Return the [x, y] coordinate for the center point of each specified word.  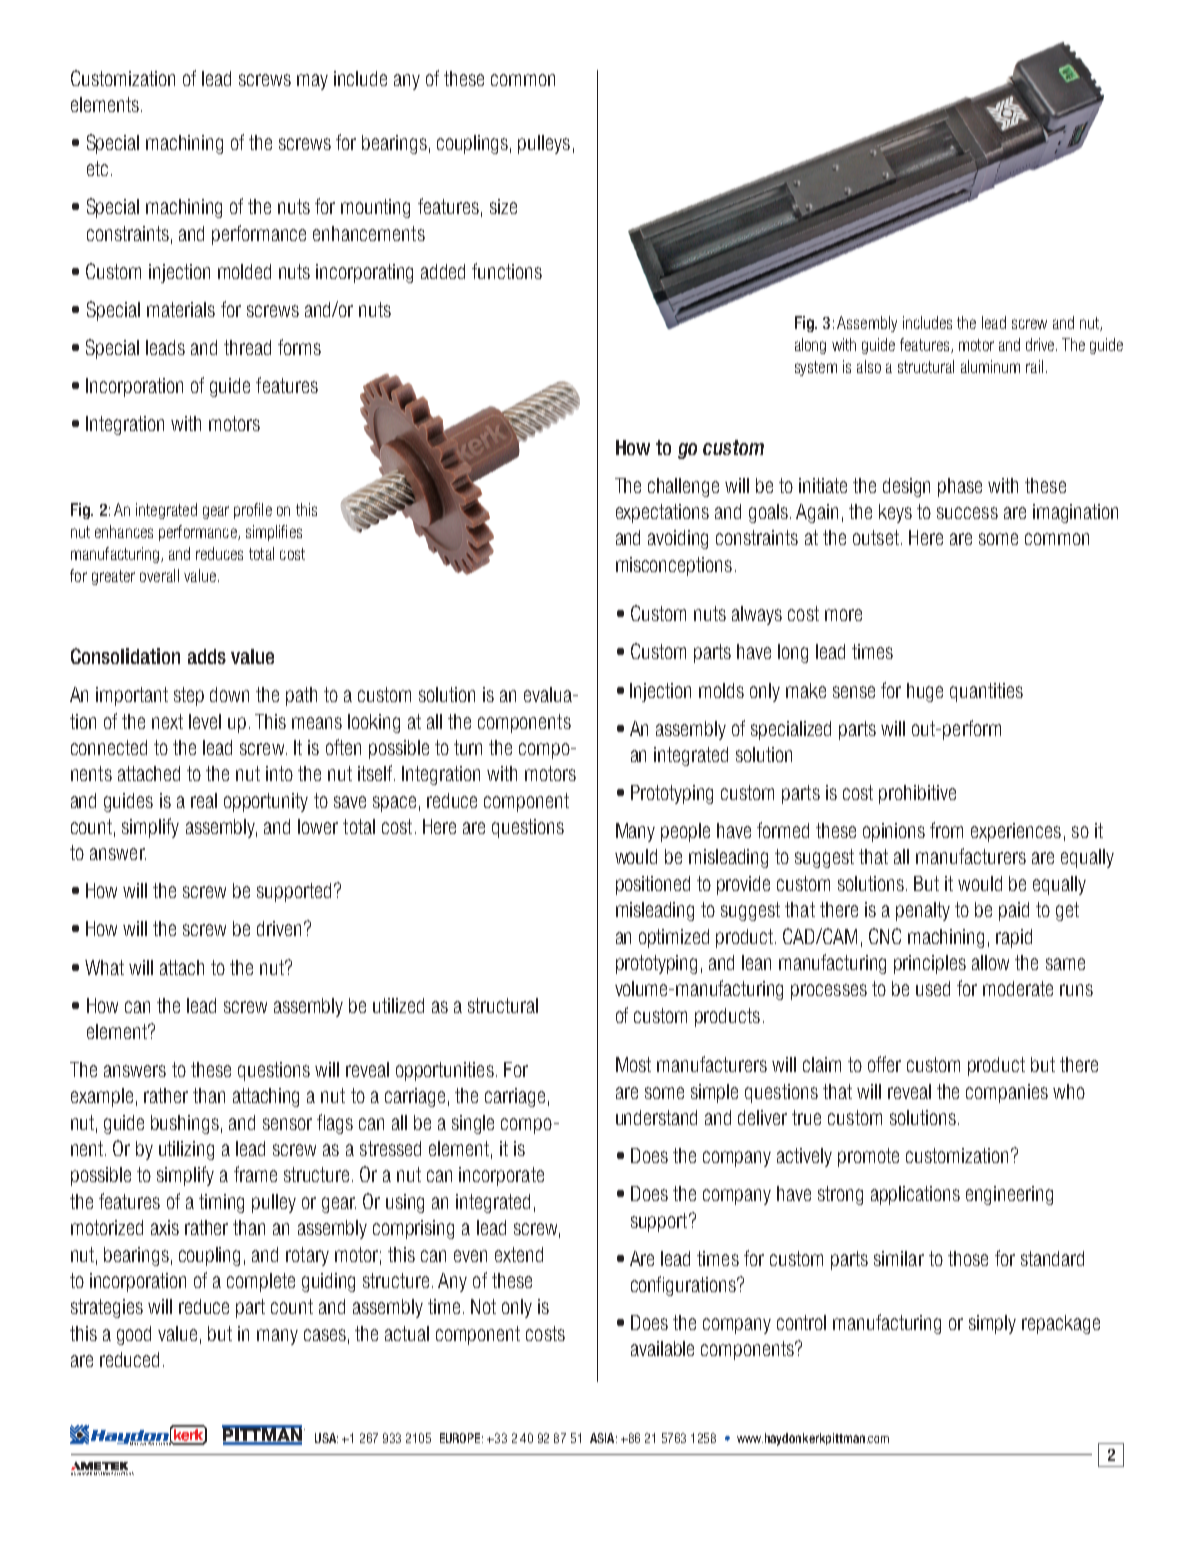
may [312, 82]
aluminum [990, 366]
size [503, 206]
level [205, 721]
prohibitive [917, 794]
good [134, 1335]
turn [468, 747]
